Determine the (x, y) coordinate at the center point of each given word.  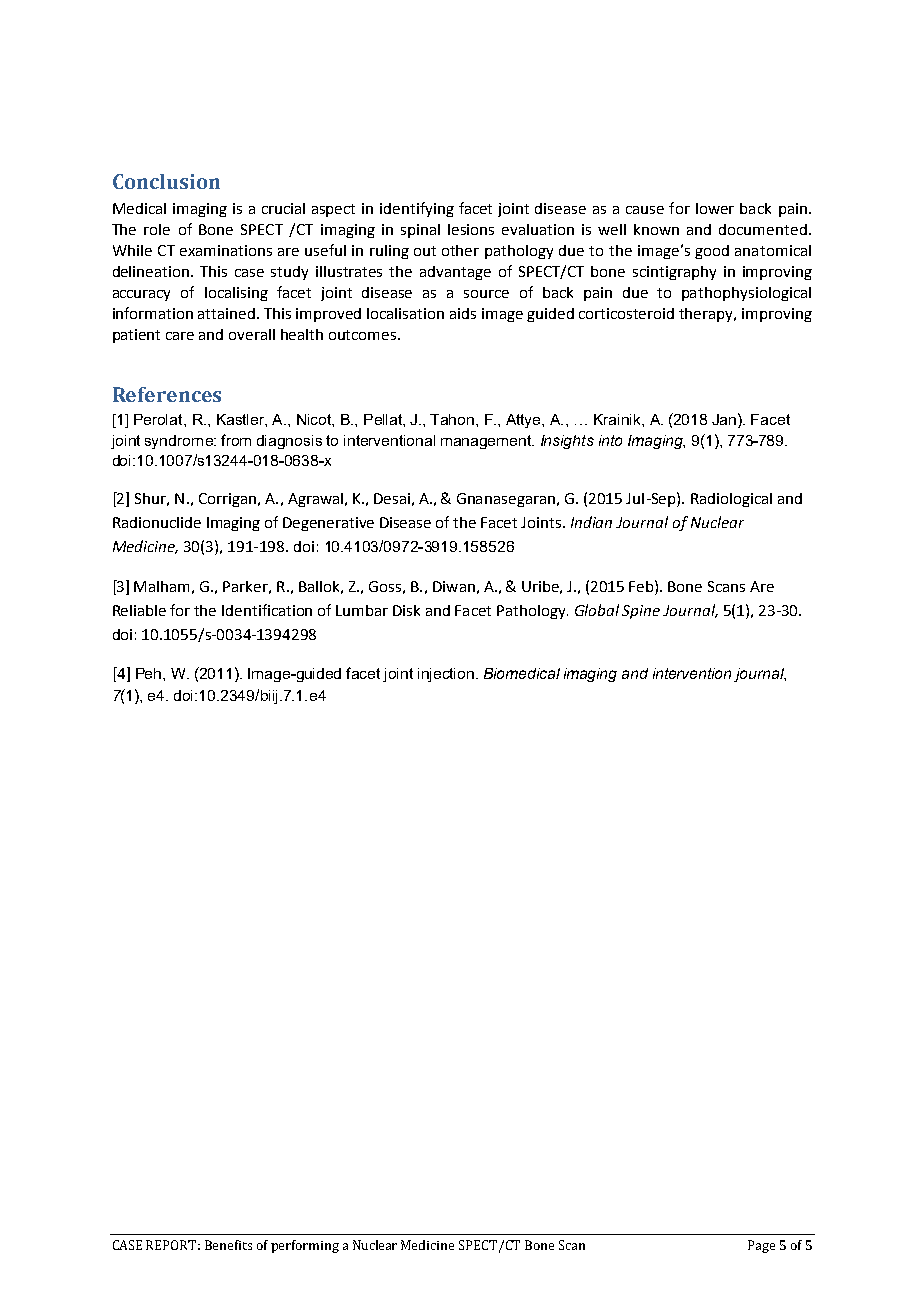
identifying (417, 209)
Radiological (731, 500)
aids (463, 313)
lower (715, 208)
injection (447, 675)
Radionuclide (157, 522)
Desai (392, 498)
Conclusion (166, 181)
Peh (150, 673)
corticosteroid (626, 313)
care (180, 336)
